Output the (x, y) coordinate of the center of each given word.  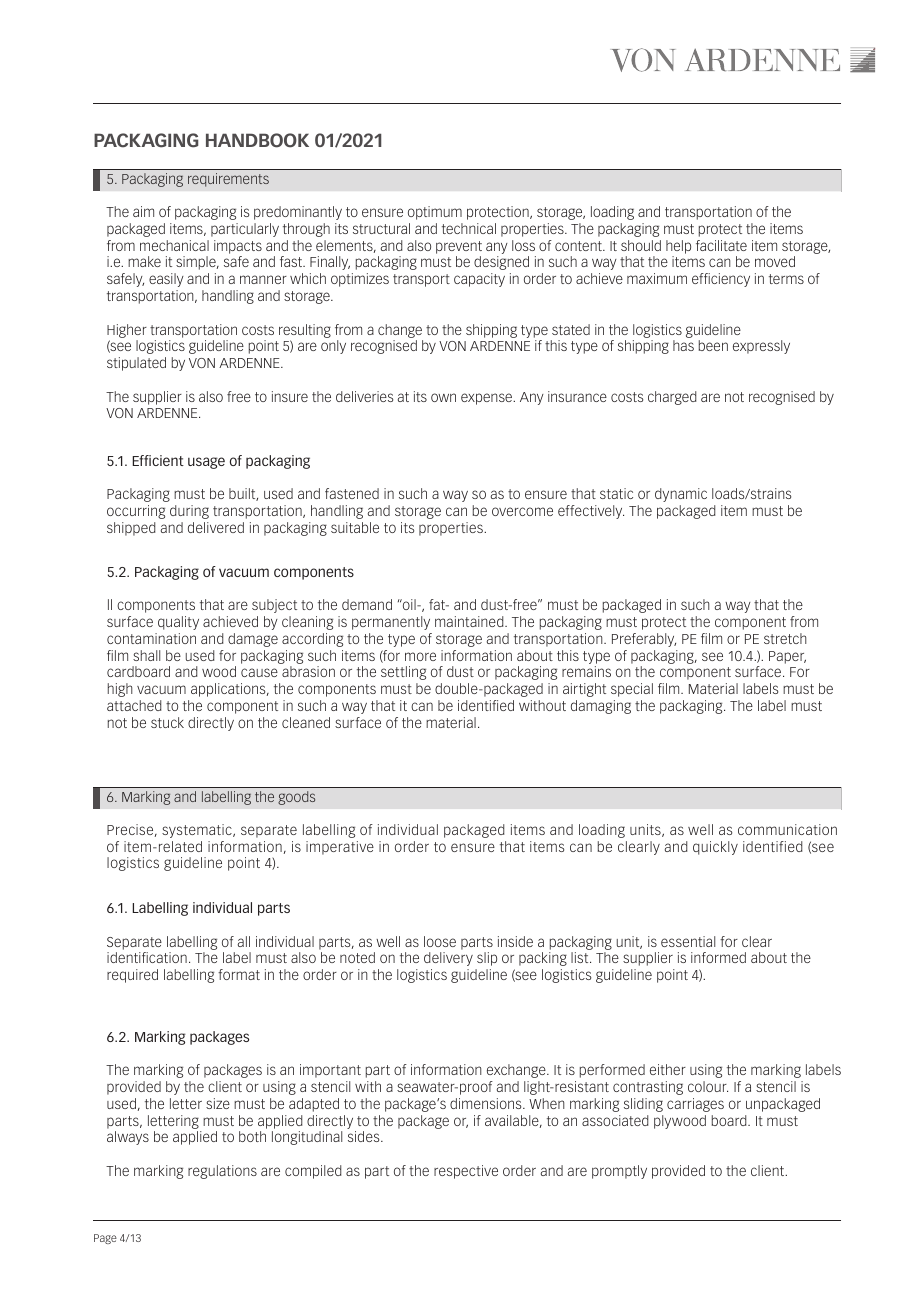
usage (206, 463)
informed (718, 957)
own (443, 397)
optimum (435, 213)
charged (672, 398)
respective (466, 1172)
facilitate (721, 245)
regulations (222, 1172)
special (632, 690)
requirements (228, 180)
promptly (619, 1172)
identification (147, 957)
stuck (167, 722)
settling (403, 673)
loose (440, 941)
